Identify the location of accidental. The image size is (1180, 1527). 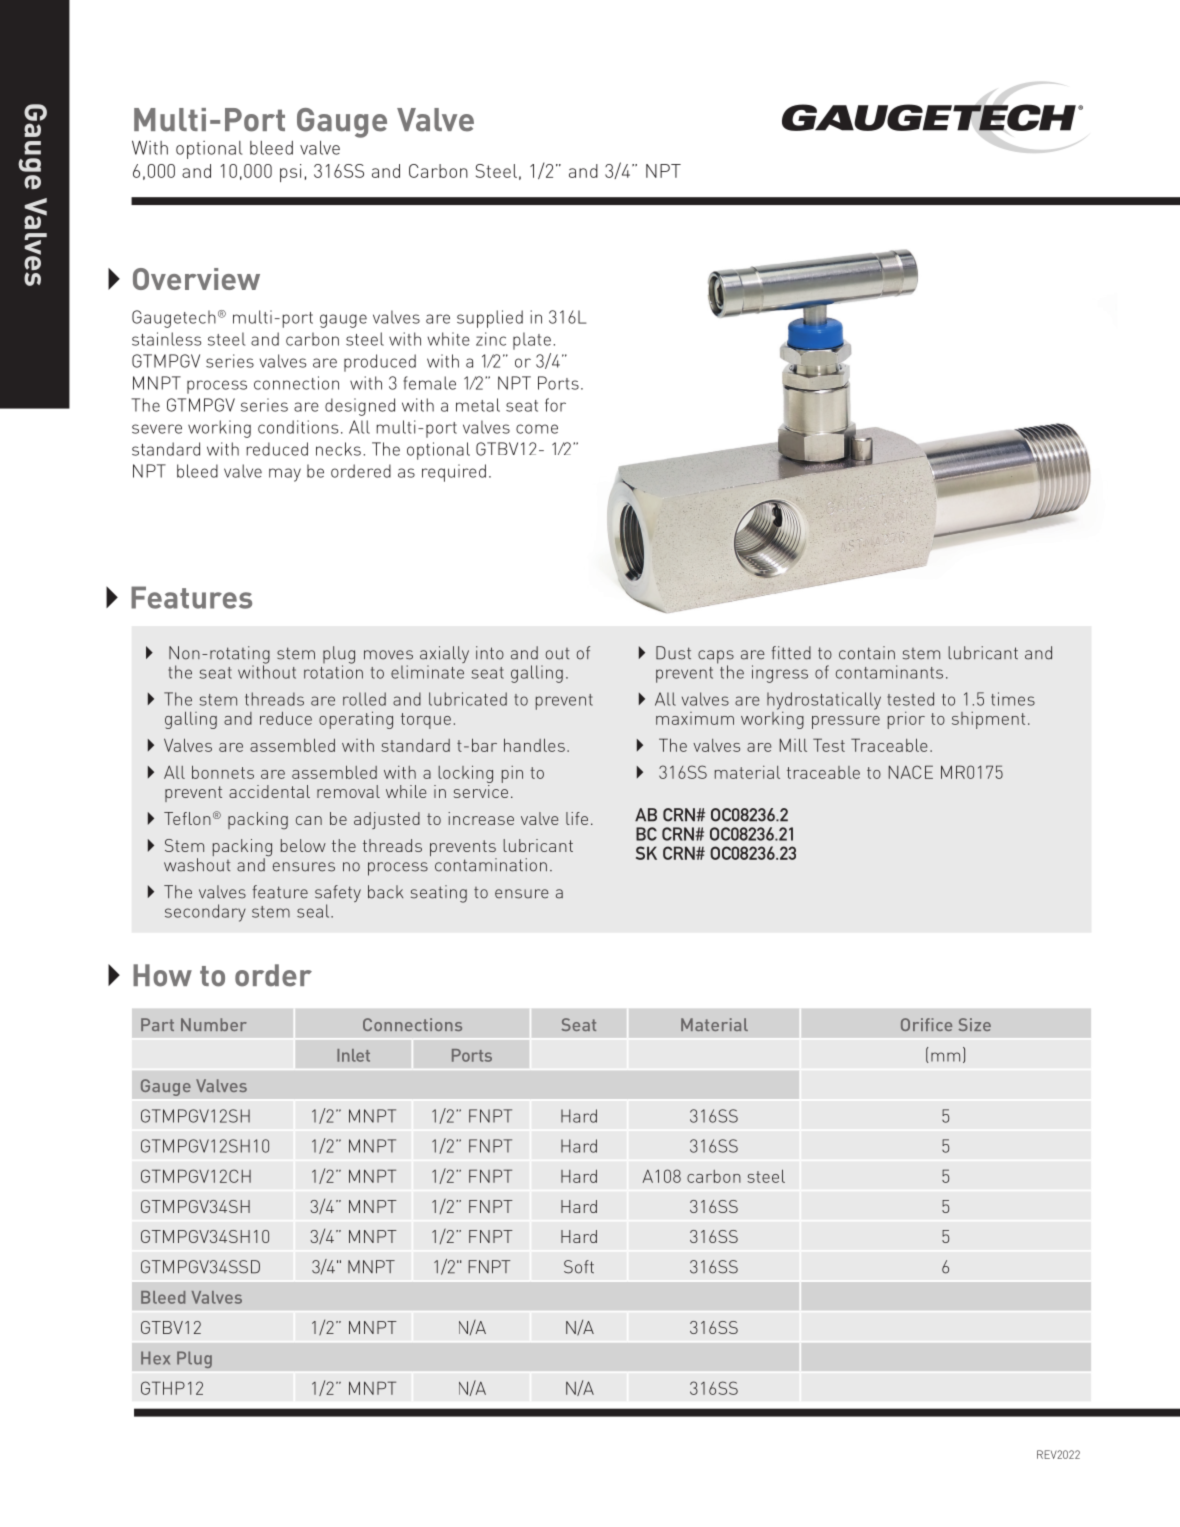
(269, 791).
